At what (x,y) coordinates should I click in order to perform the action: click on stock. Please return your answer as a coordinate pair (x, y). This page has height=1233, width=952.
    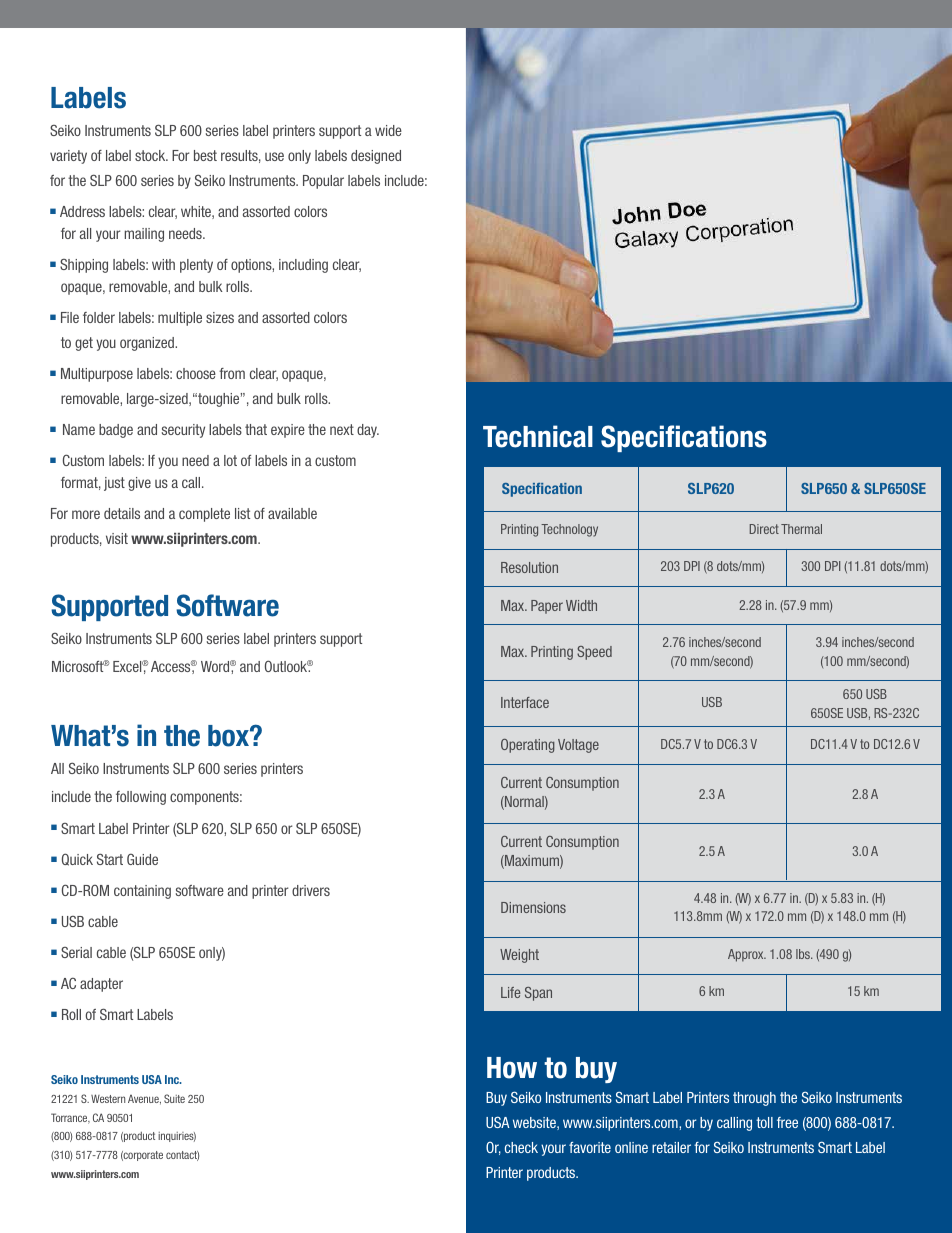
    Looking at the image, I should click on (151, 155).
